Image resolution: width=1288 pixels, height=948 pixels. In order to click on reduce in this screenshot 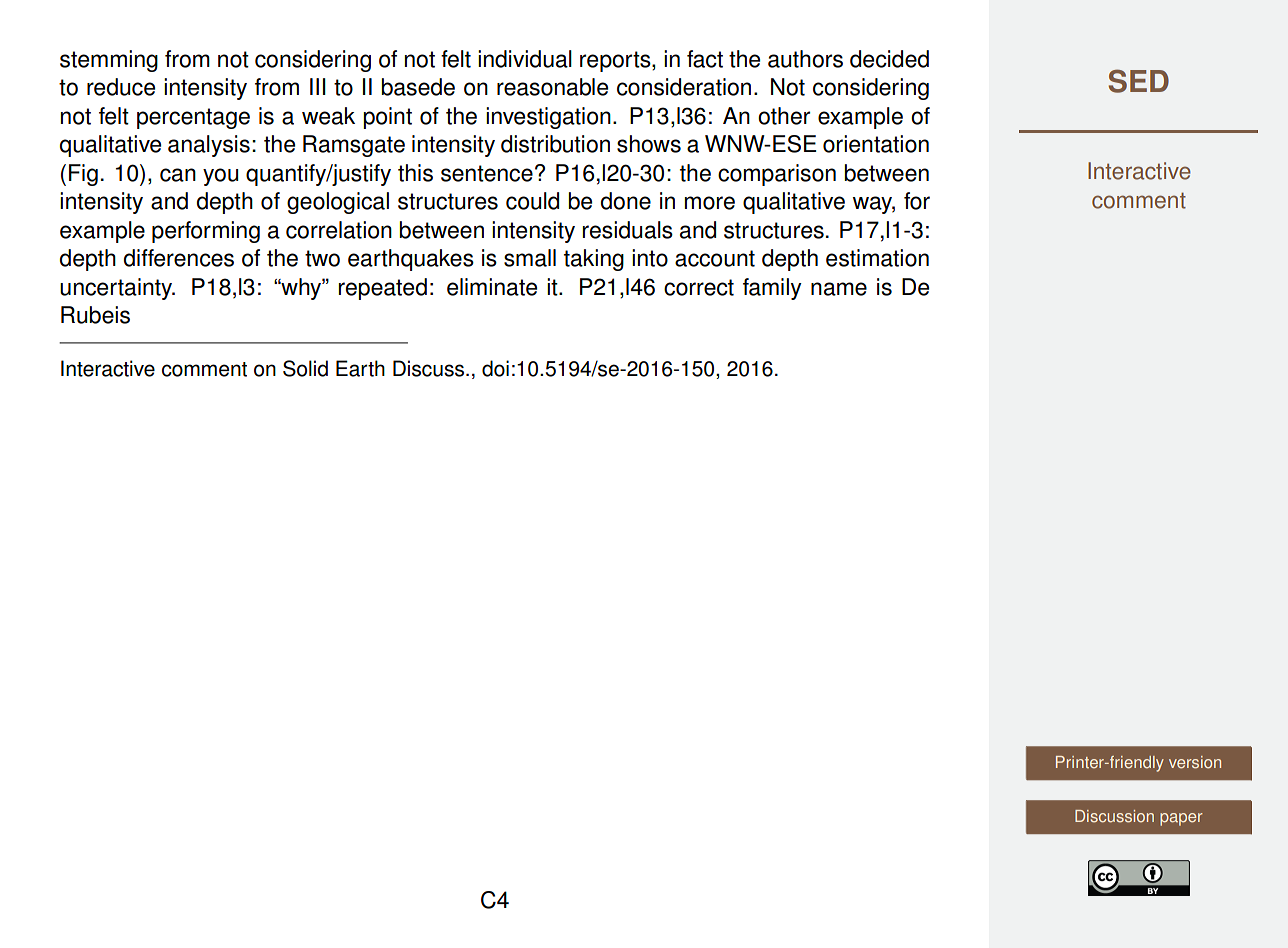, I will do `click(121, 87)`.
